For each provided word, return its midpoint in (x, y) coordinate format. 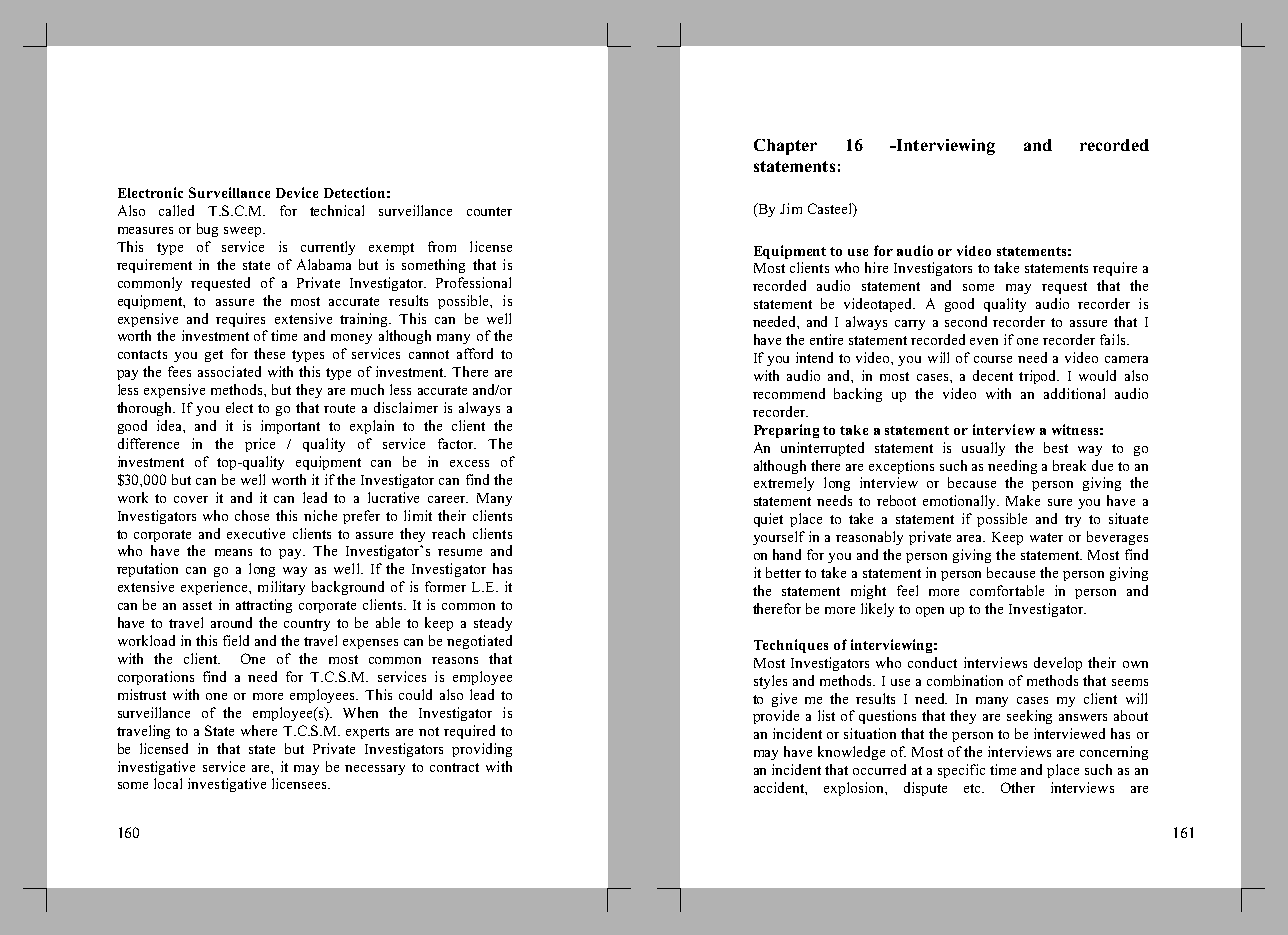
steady (493, 624)
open (930, 612)
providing (482, 750)
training (365, 320)
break (1069, 465)
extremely (784, 484)
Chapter (785, 147)
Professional (473, 282)
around (231, 622)
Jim (791, 208)
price (260, 445)
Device (297, 192)
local (168, 783)
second (966, 321)
